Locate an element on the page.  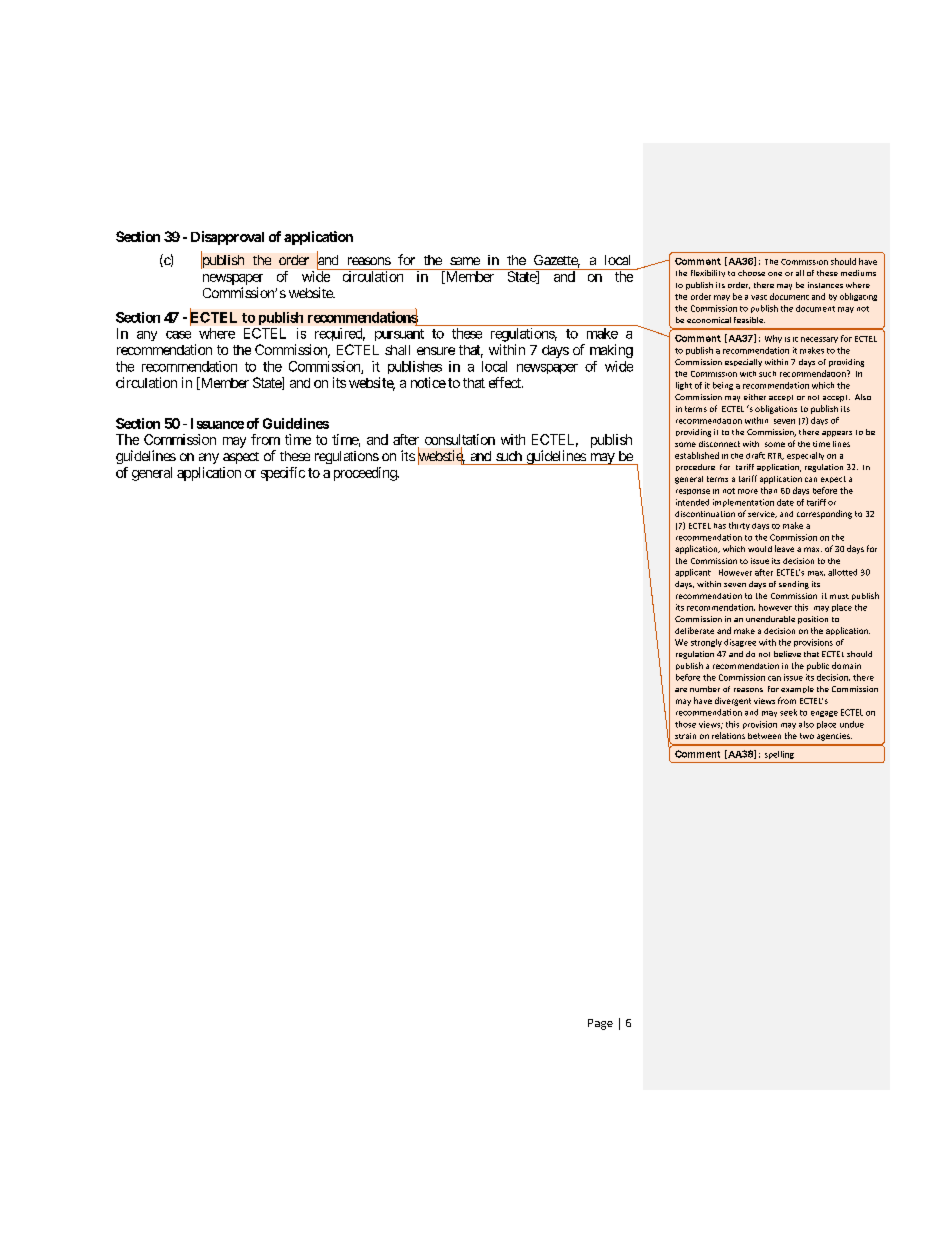
Disapproval is located at coordinates (227, 238).
